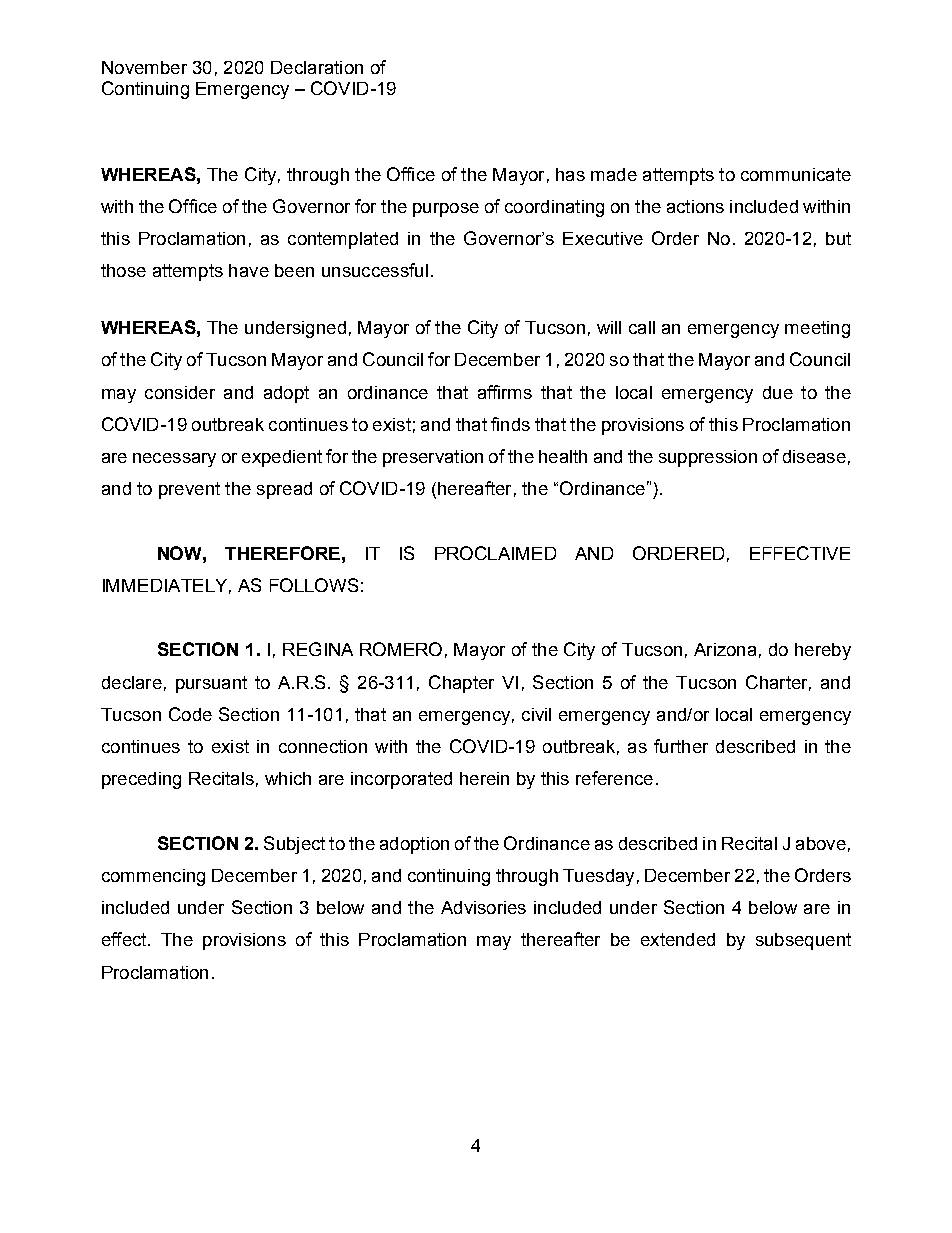 The height and width of the page is (1233, 952). What do you see at coordinates (144, 67) in the page?
I see `November` at bounding box center [144, 67].
